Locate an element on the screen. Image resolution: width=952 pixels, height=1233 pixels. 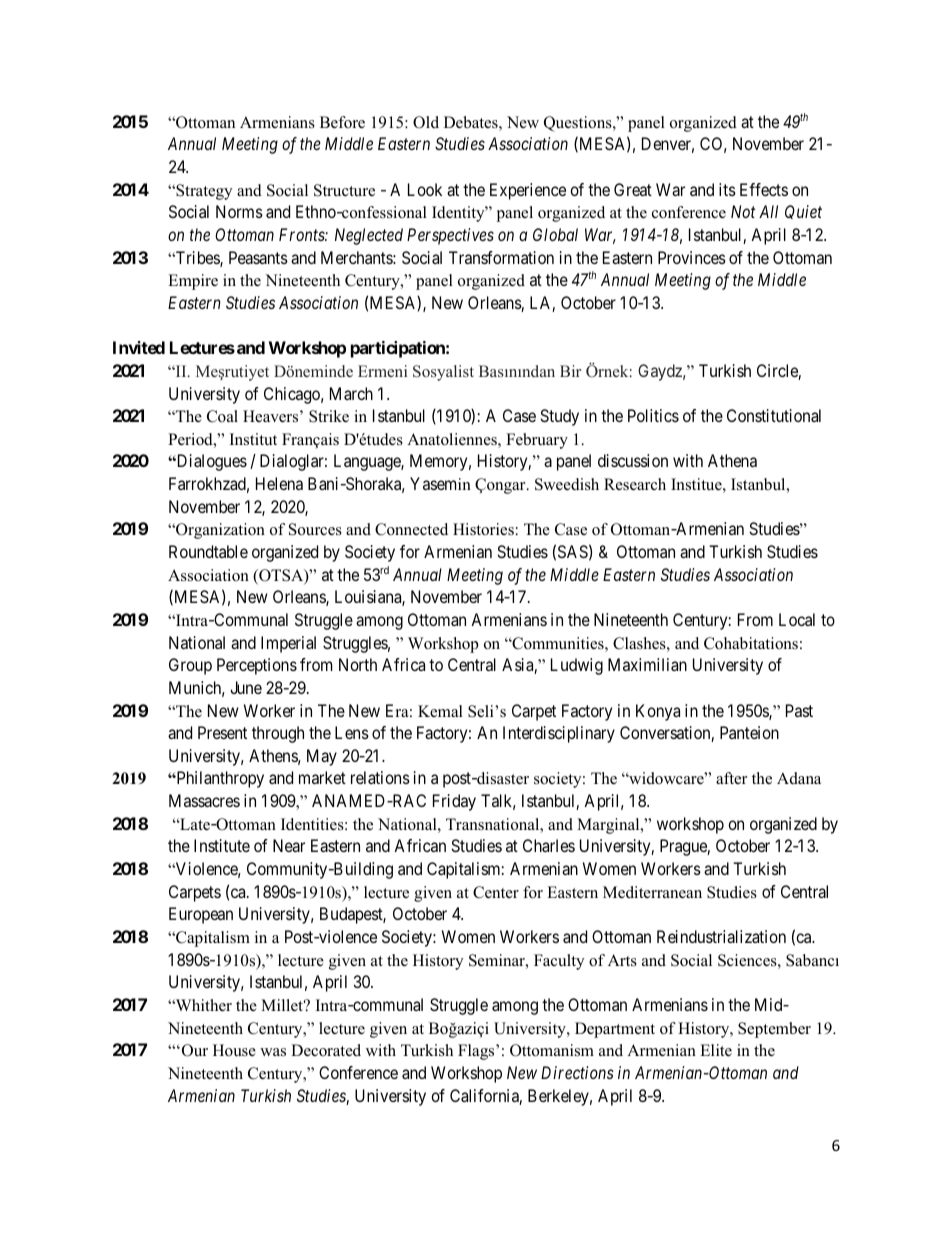
Kemal is located at coordinates (440, 711).
